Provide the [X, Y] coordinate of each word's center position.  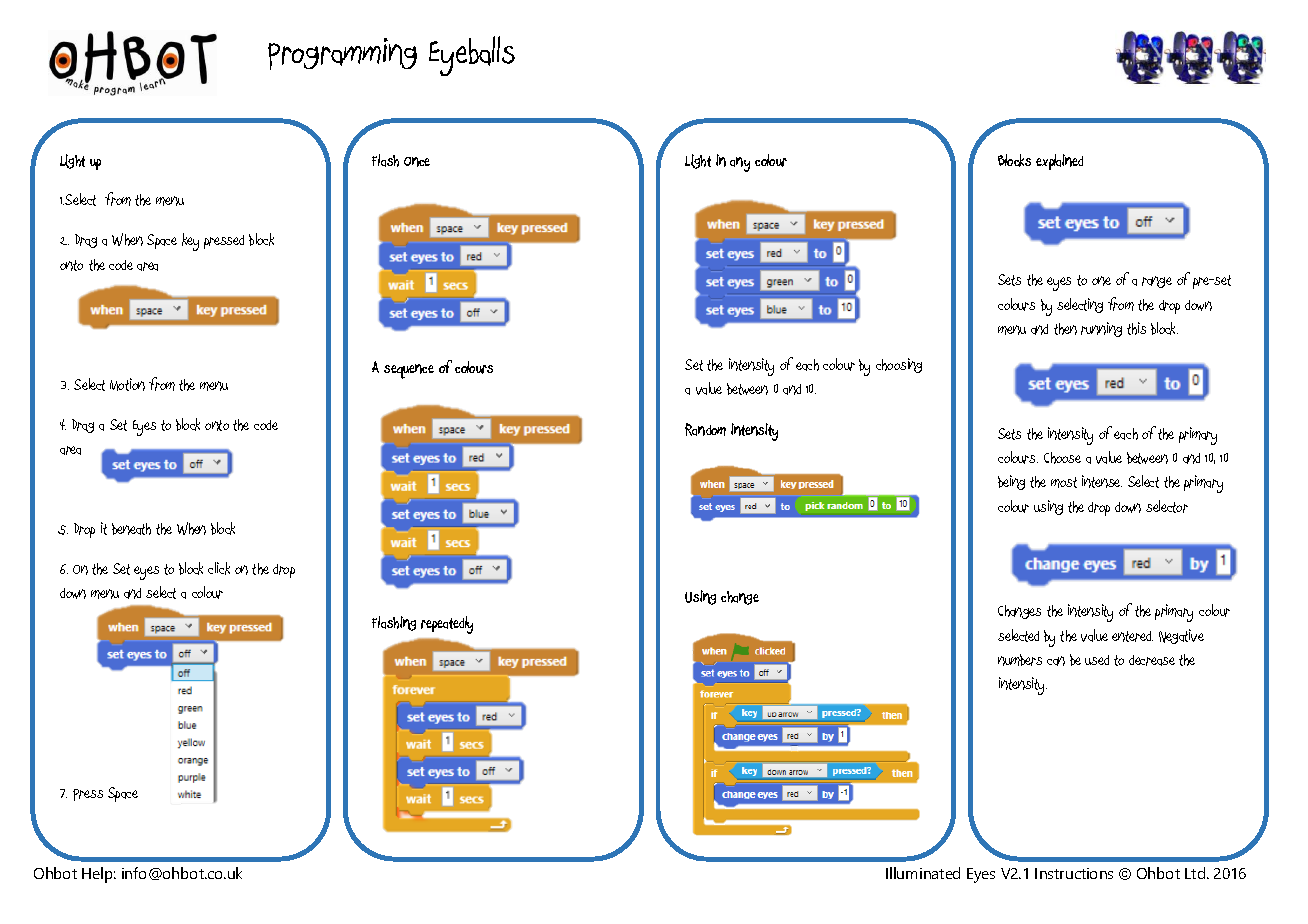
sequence [409, 371]
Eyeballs [472, 56]
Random [705, 429]
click [219, 568]
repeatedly [447, 625]
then [1065, 329]
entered [1132, 636]
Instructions [1074, 873]
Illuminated [923, 873]
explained [1059, 162]
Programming [342, 54]
